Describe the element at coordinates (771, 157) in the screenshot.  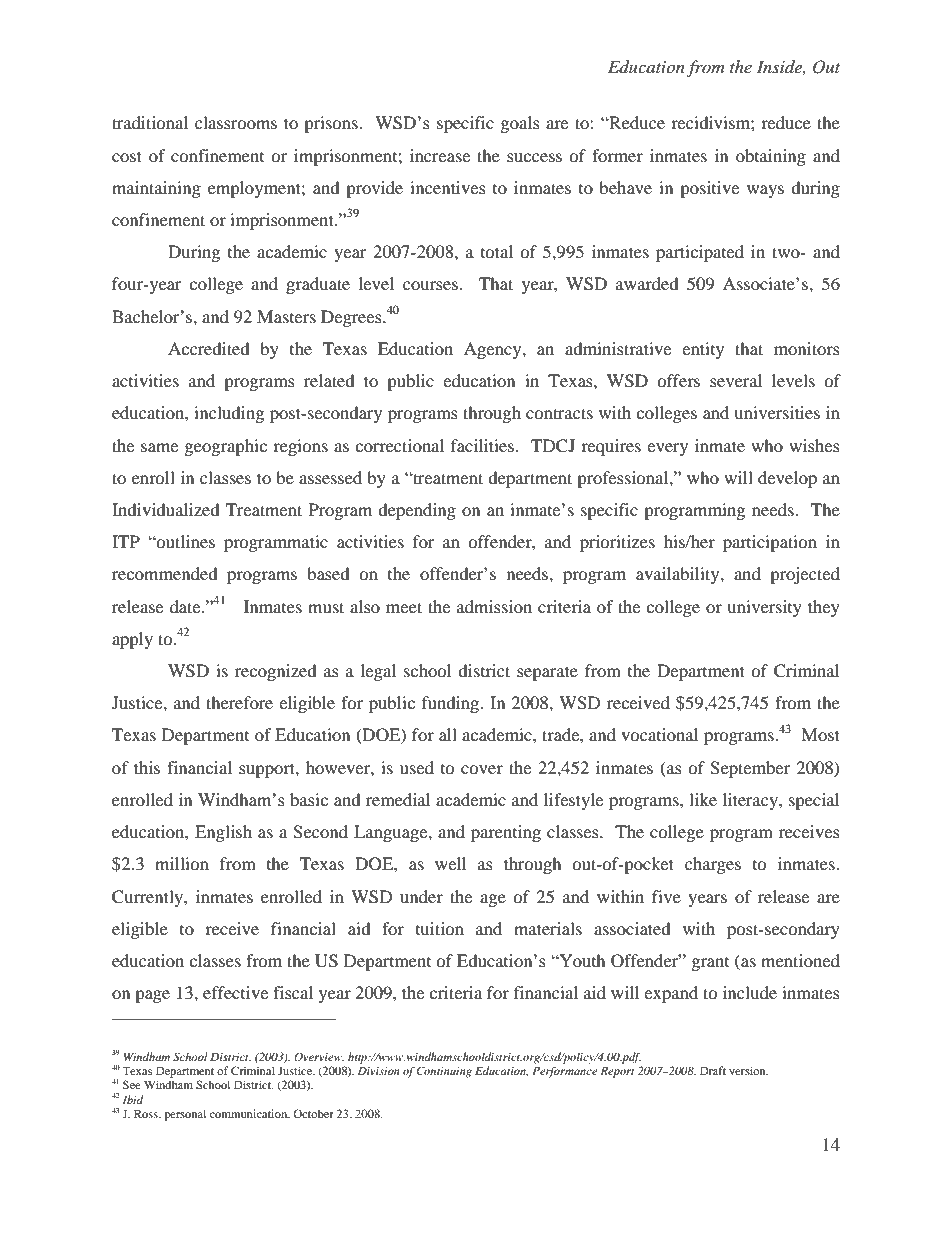
I see `obtaining` at that location.
